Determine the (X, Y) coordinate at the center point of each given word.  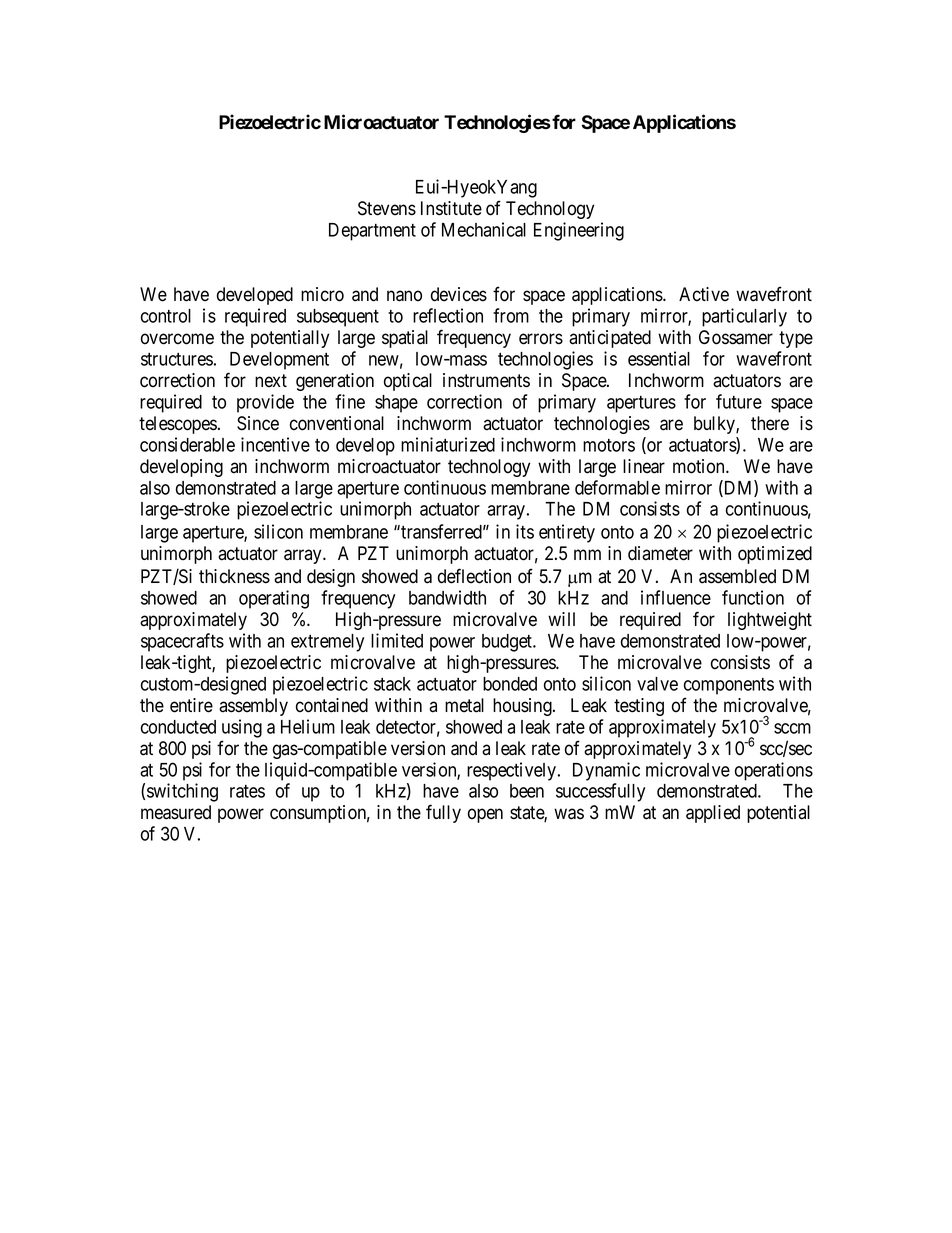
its (525, 531)
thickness (234, 576)
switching (182, 792)
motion (700, 466)
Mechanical (484, 229)
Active (704, 294)
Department (372, 232)
